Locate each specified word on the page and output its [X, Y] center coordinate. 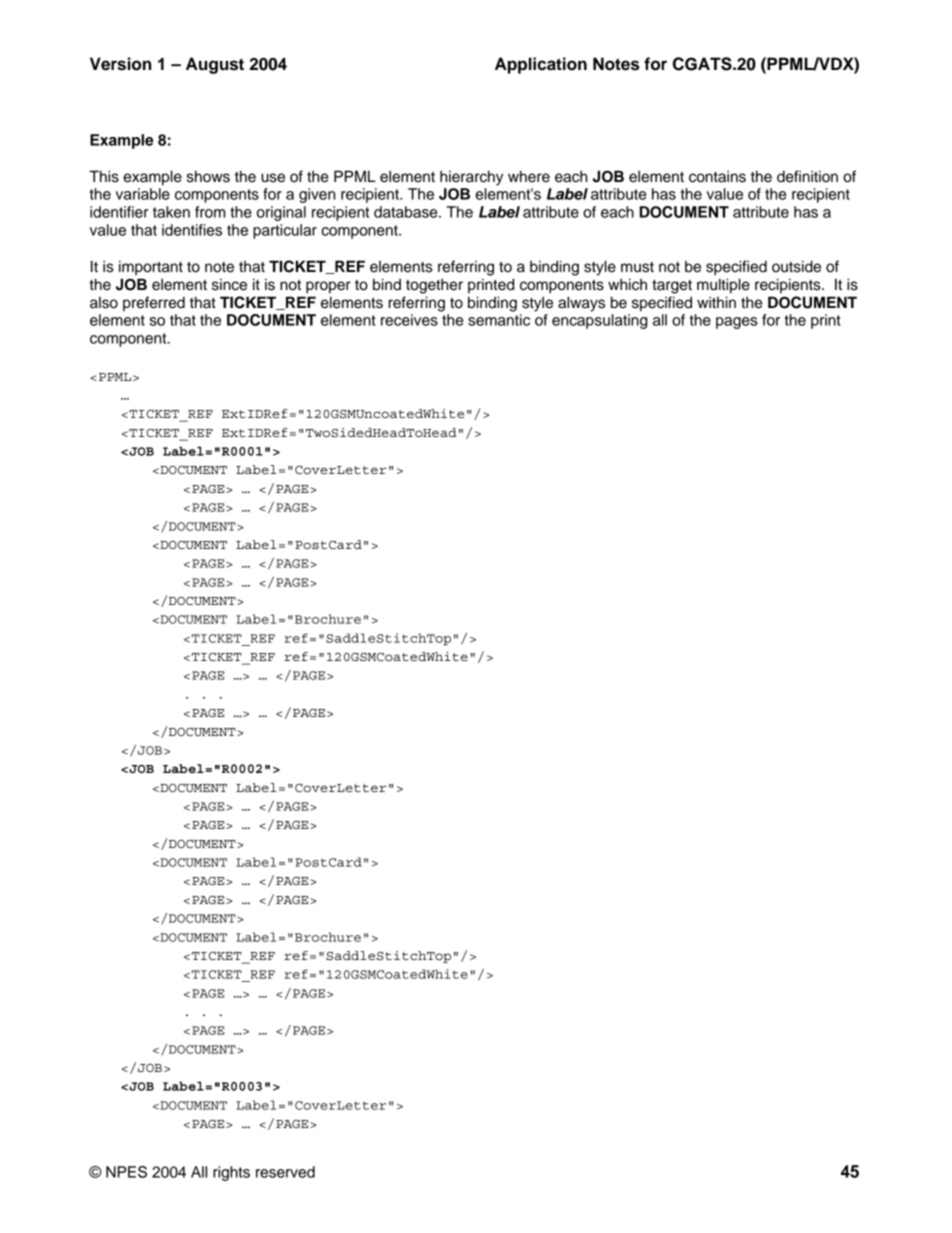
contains [717, 176]
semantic [499, 320]
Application [541, 65]
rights [231, 1173]
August [215, 65]
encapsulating [599, 321]
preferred [154, 303]
